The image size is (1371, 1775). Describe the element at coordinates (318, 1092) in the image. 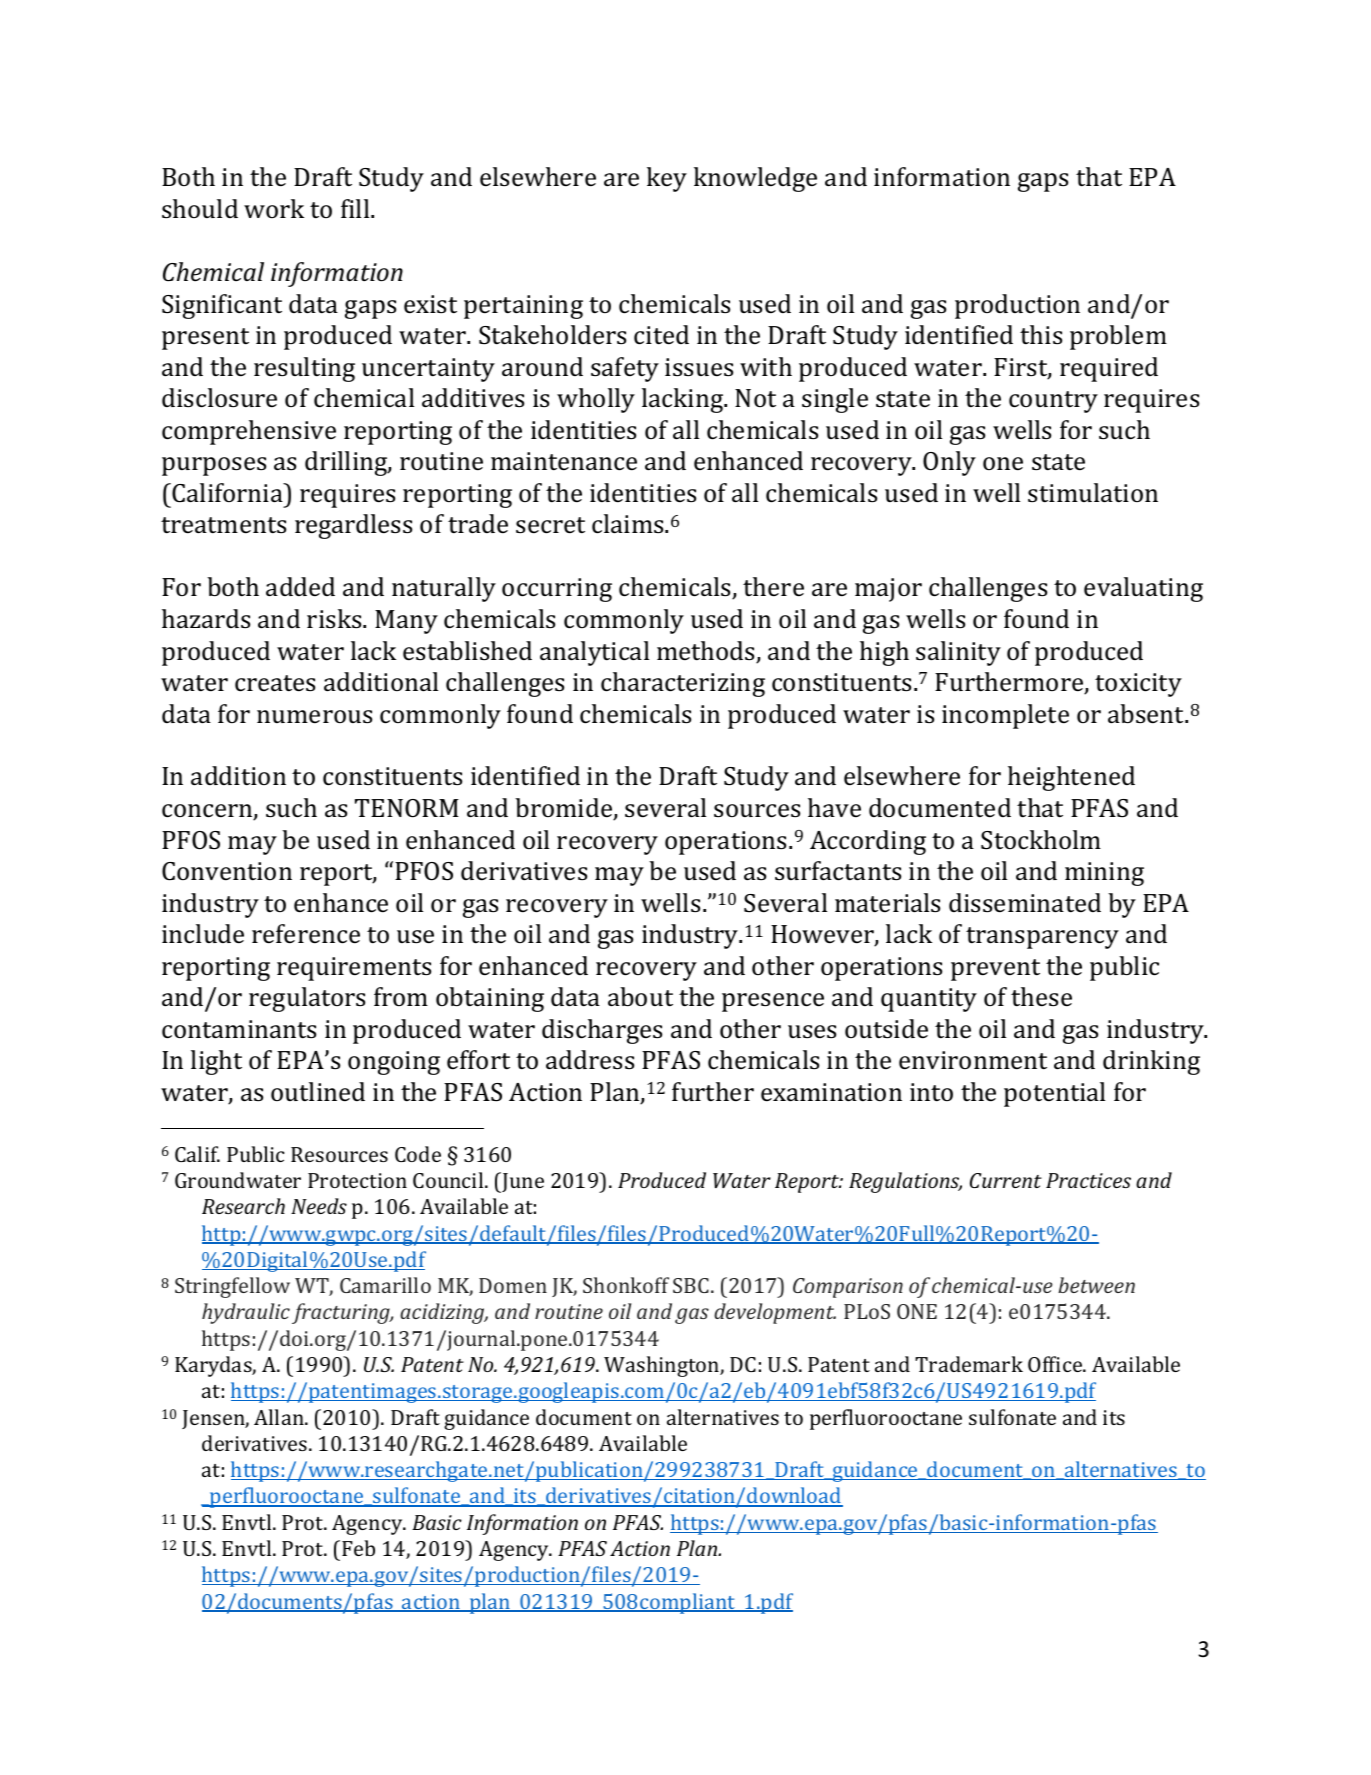

I see `outlined` at that location.
